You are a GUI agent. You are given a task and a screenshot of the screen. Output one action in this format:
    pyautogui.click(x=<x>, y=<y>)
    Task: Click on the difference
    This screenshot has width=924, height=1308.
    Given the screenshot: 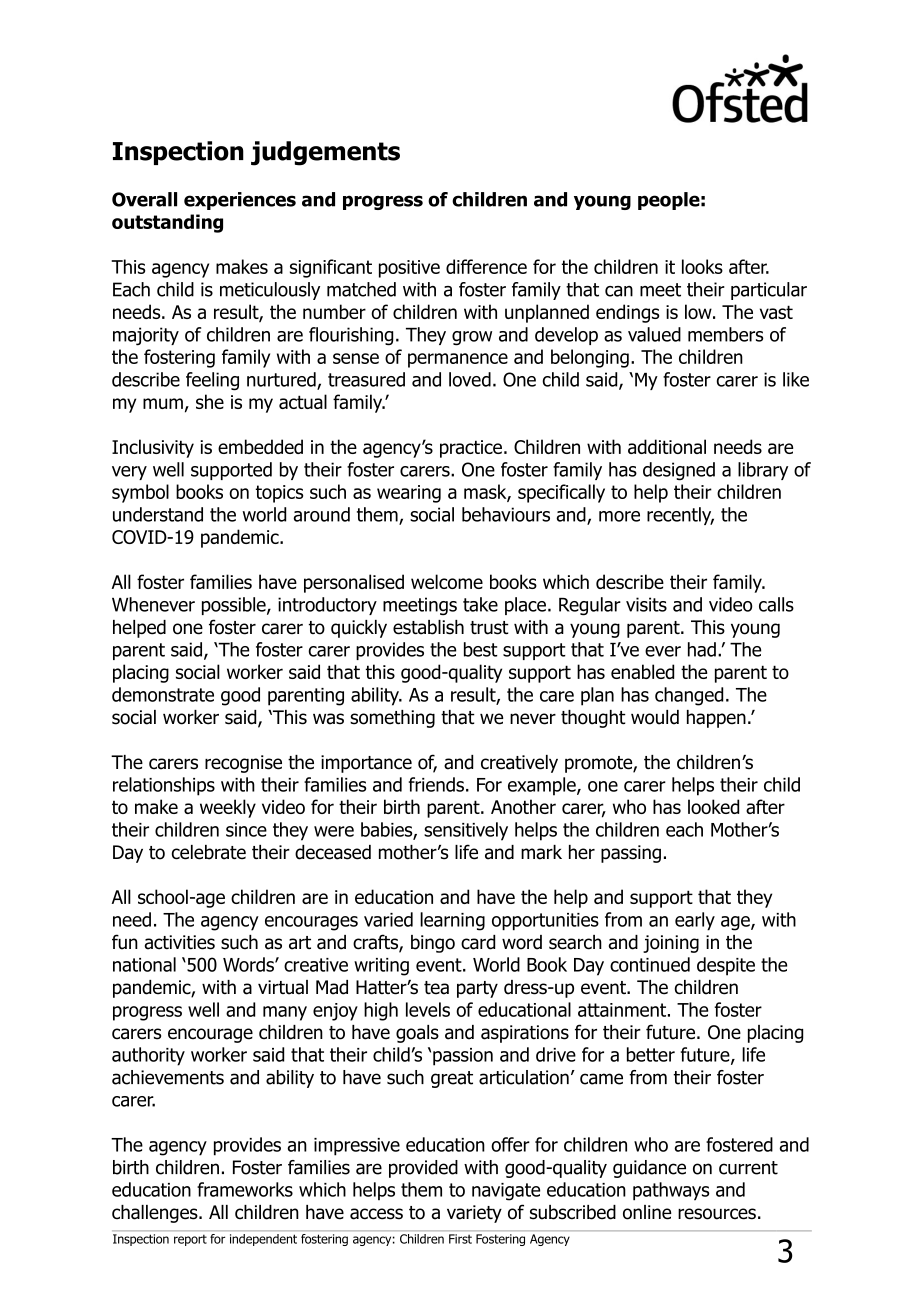 What is the action you would take?
    pyautogui.click(x=486, y=266)
